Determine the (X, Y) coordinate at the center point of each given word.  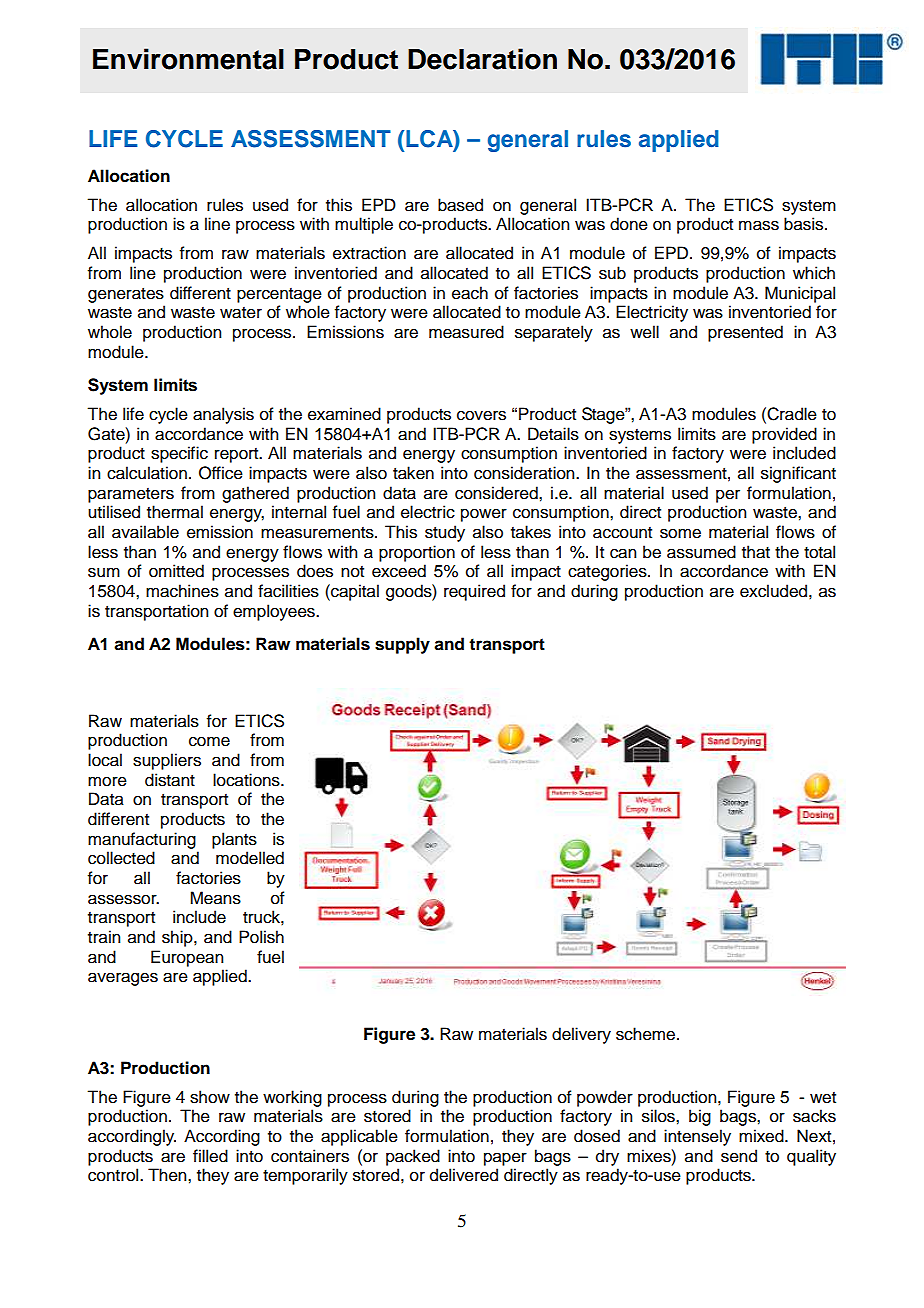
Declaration (482, 59)
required (474, 592)
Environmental (188, 59)
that (756, 552)
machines (182, 591)
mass (759, 225)
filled (210, 1156)
